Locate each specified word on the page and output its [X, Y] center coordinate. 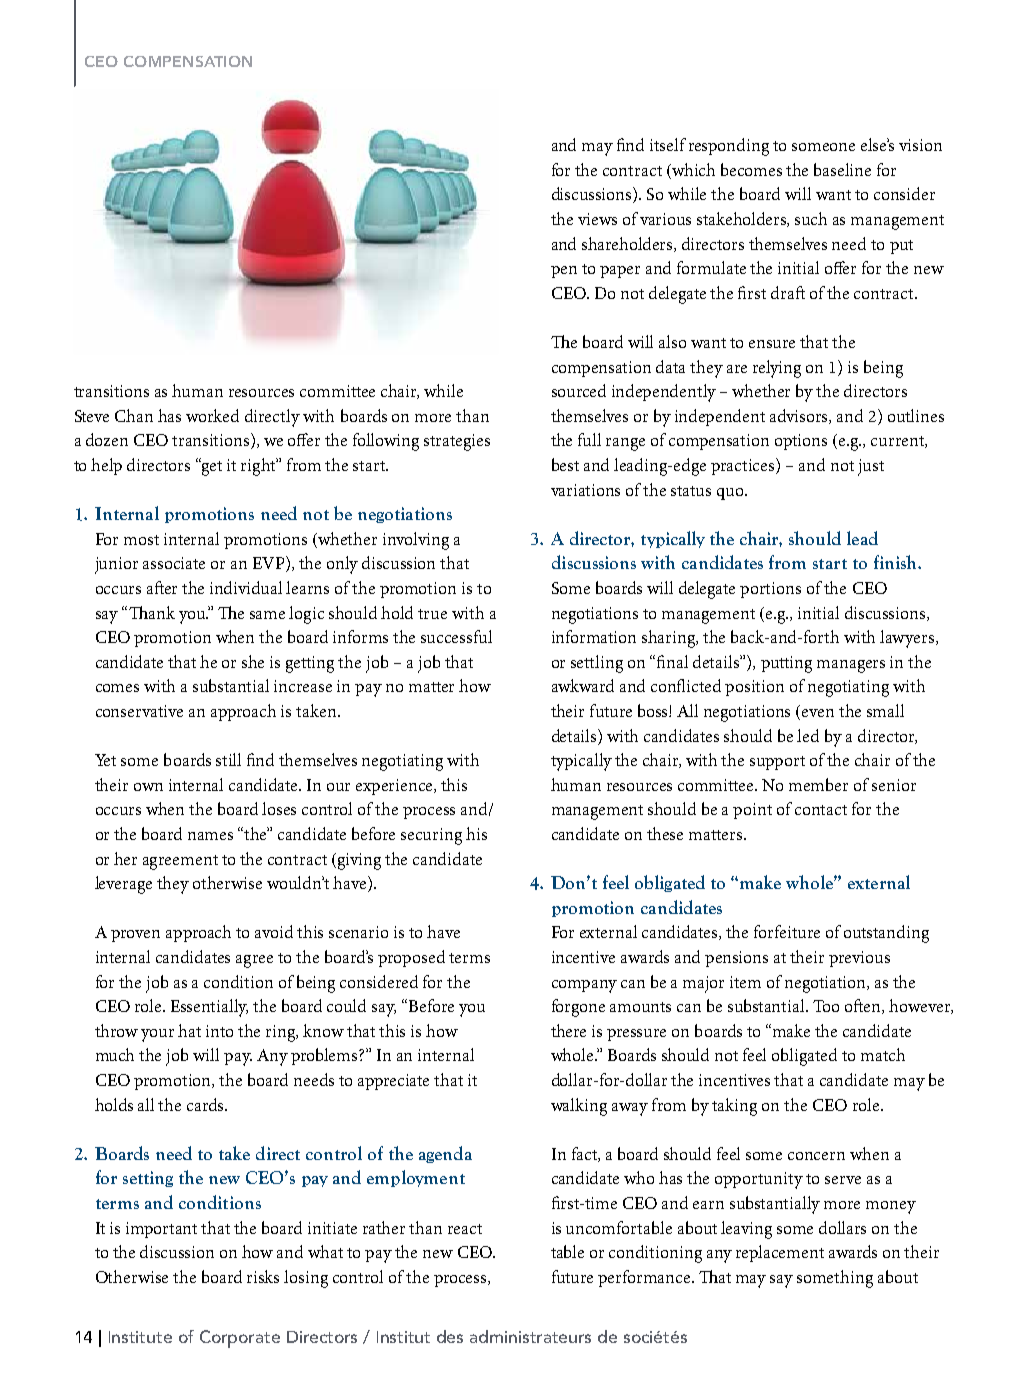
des [450, 1336]
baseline [842, 169]
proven [135, 936]
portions [770, 590]
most [141, 540]
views [597, 219]
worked [212, 415]
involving [416, 541]
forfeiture [787, 931]
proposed [411, 958]
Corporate [240, 1339]
